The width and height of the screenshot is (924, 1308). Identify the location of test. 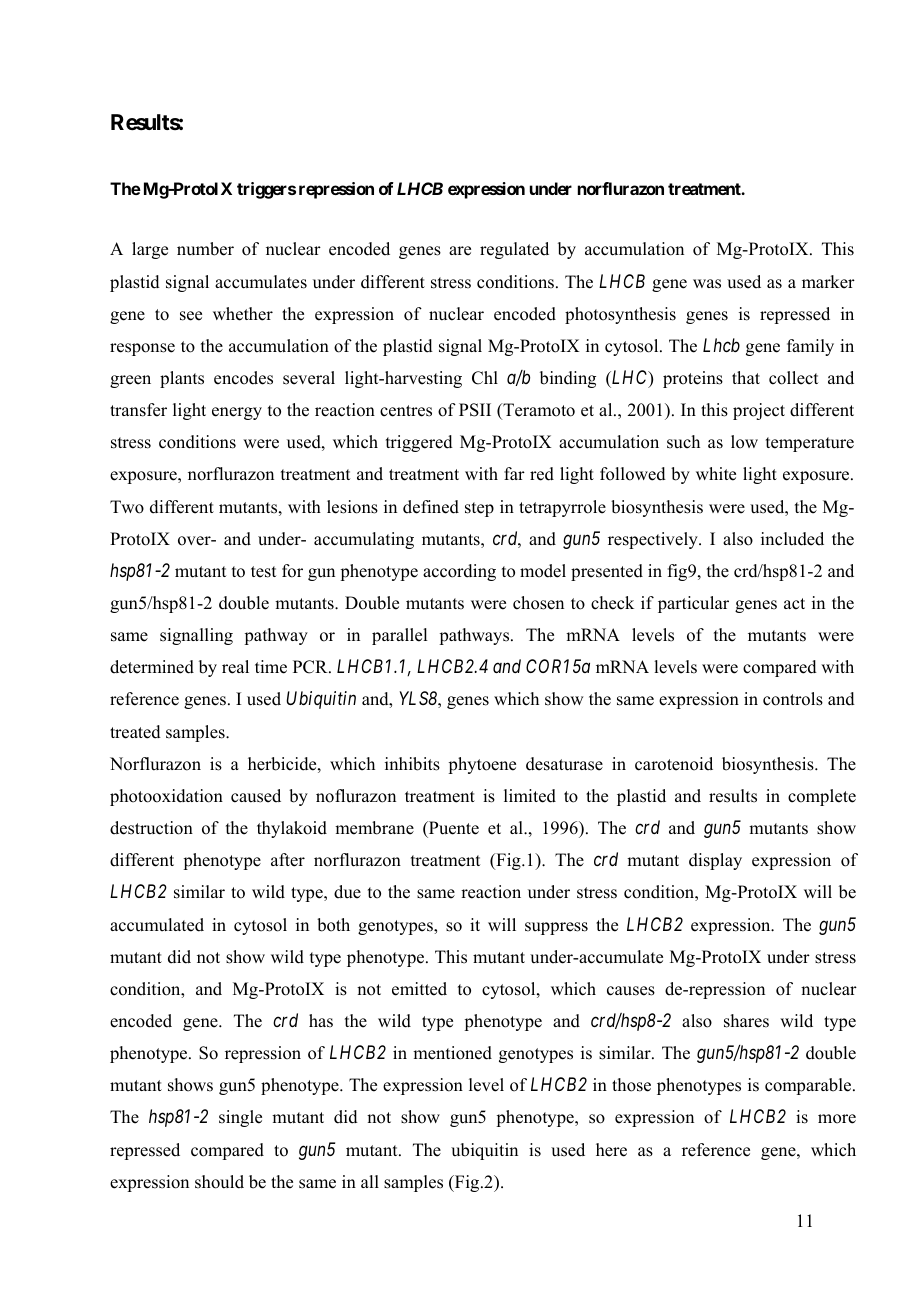
(263, 572).
